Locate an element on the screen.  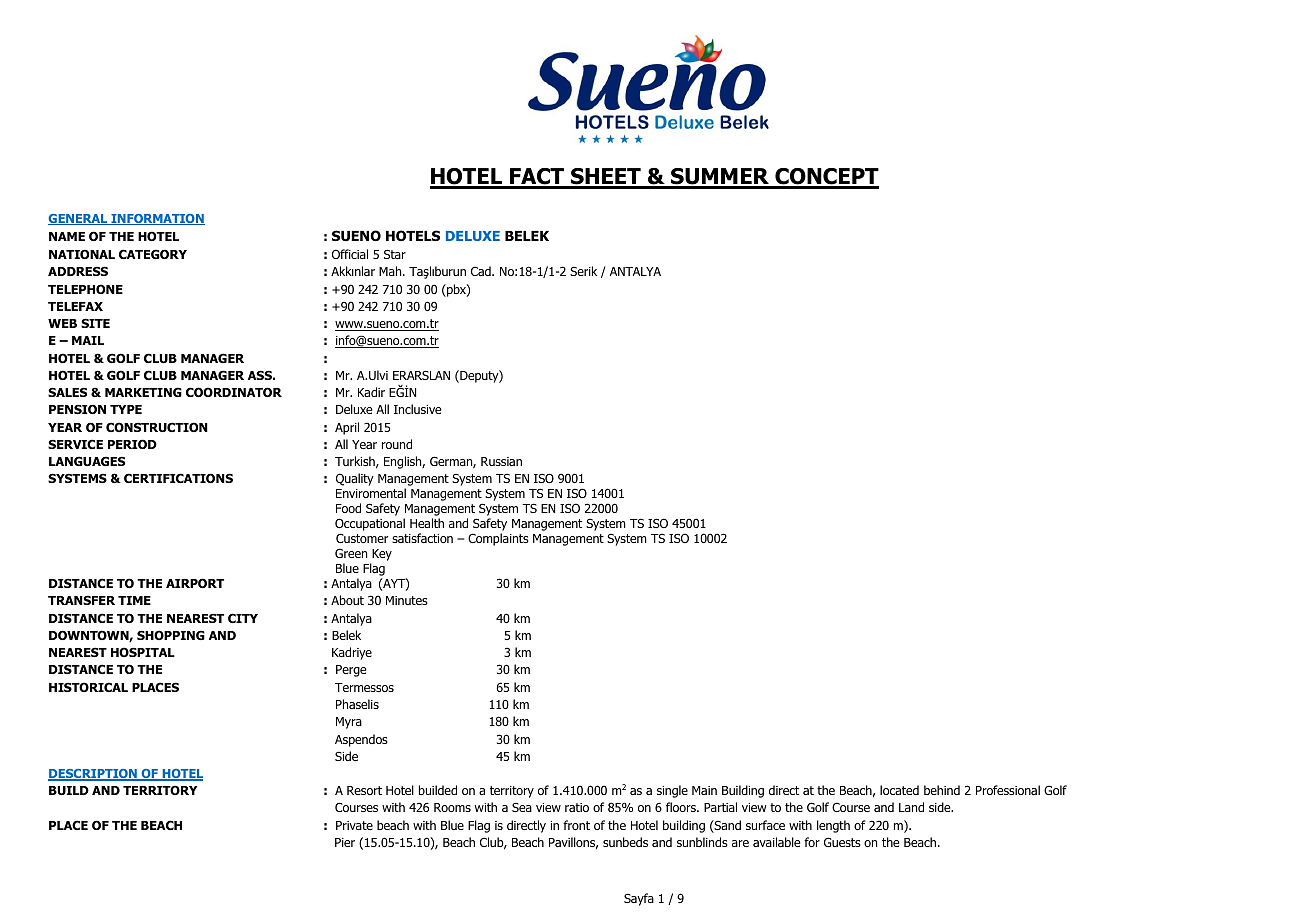
TYPE is located at coordinates (126, 409).
